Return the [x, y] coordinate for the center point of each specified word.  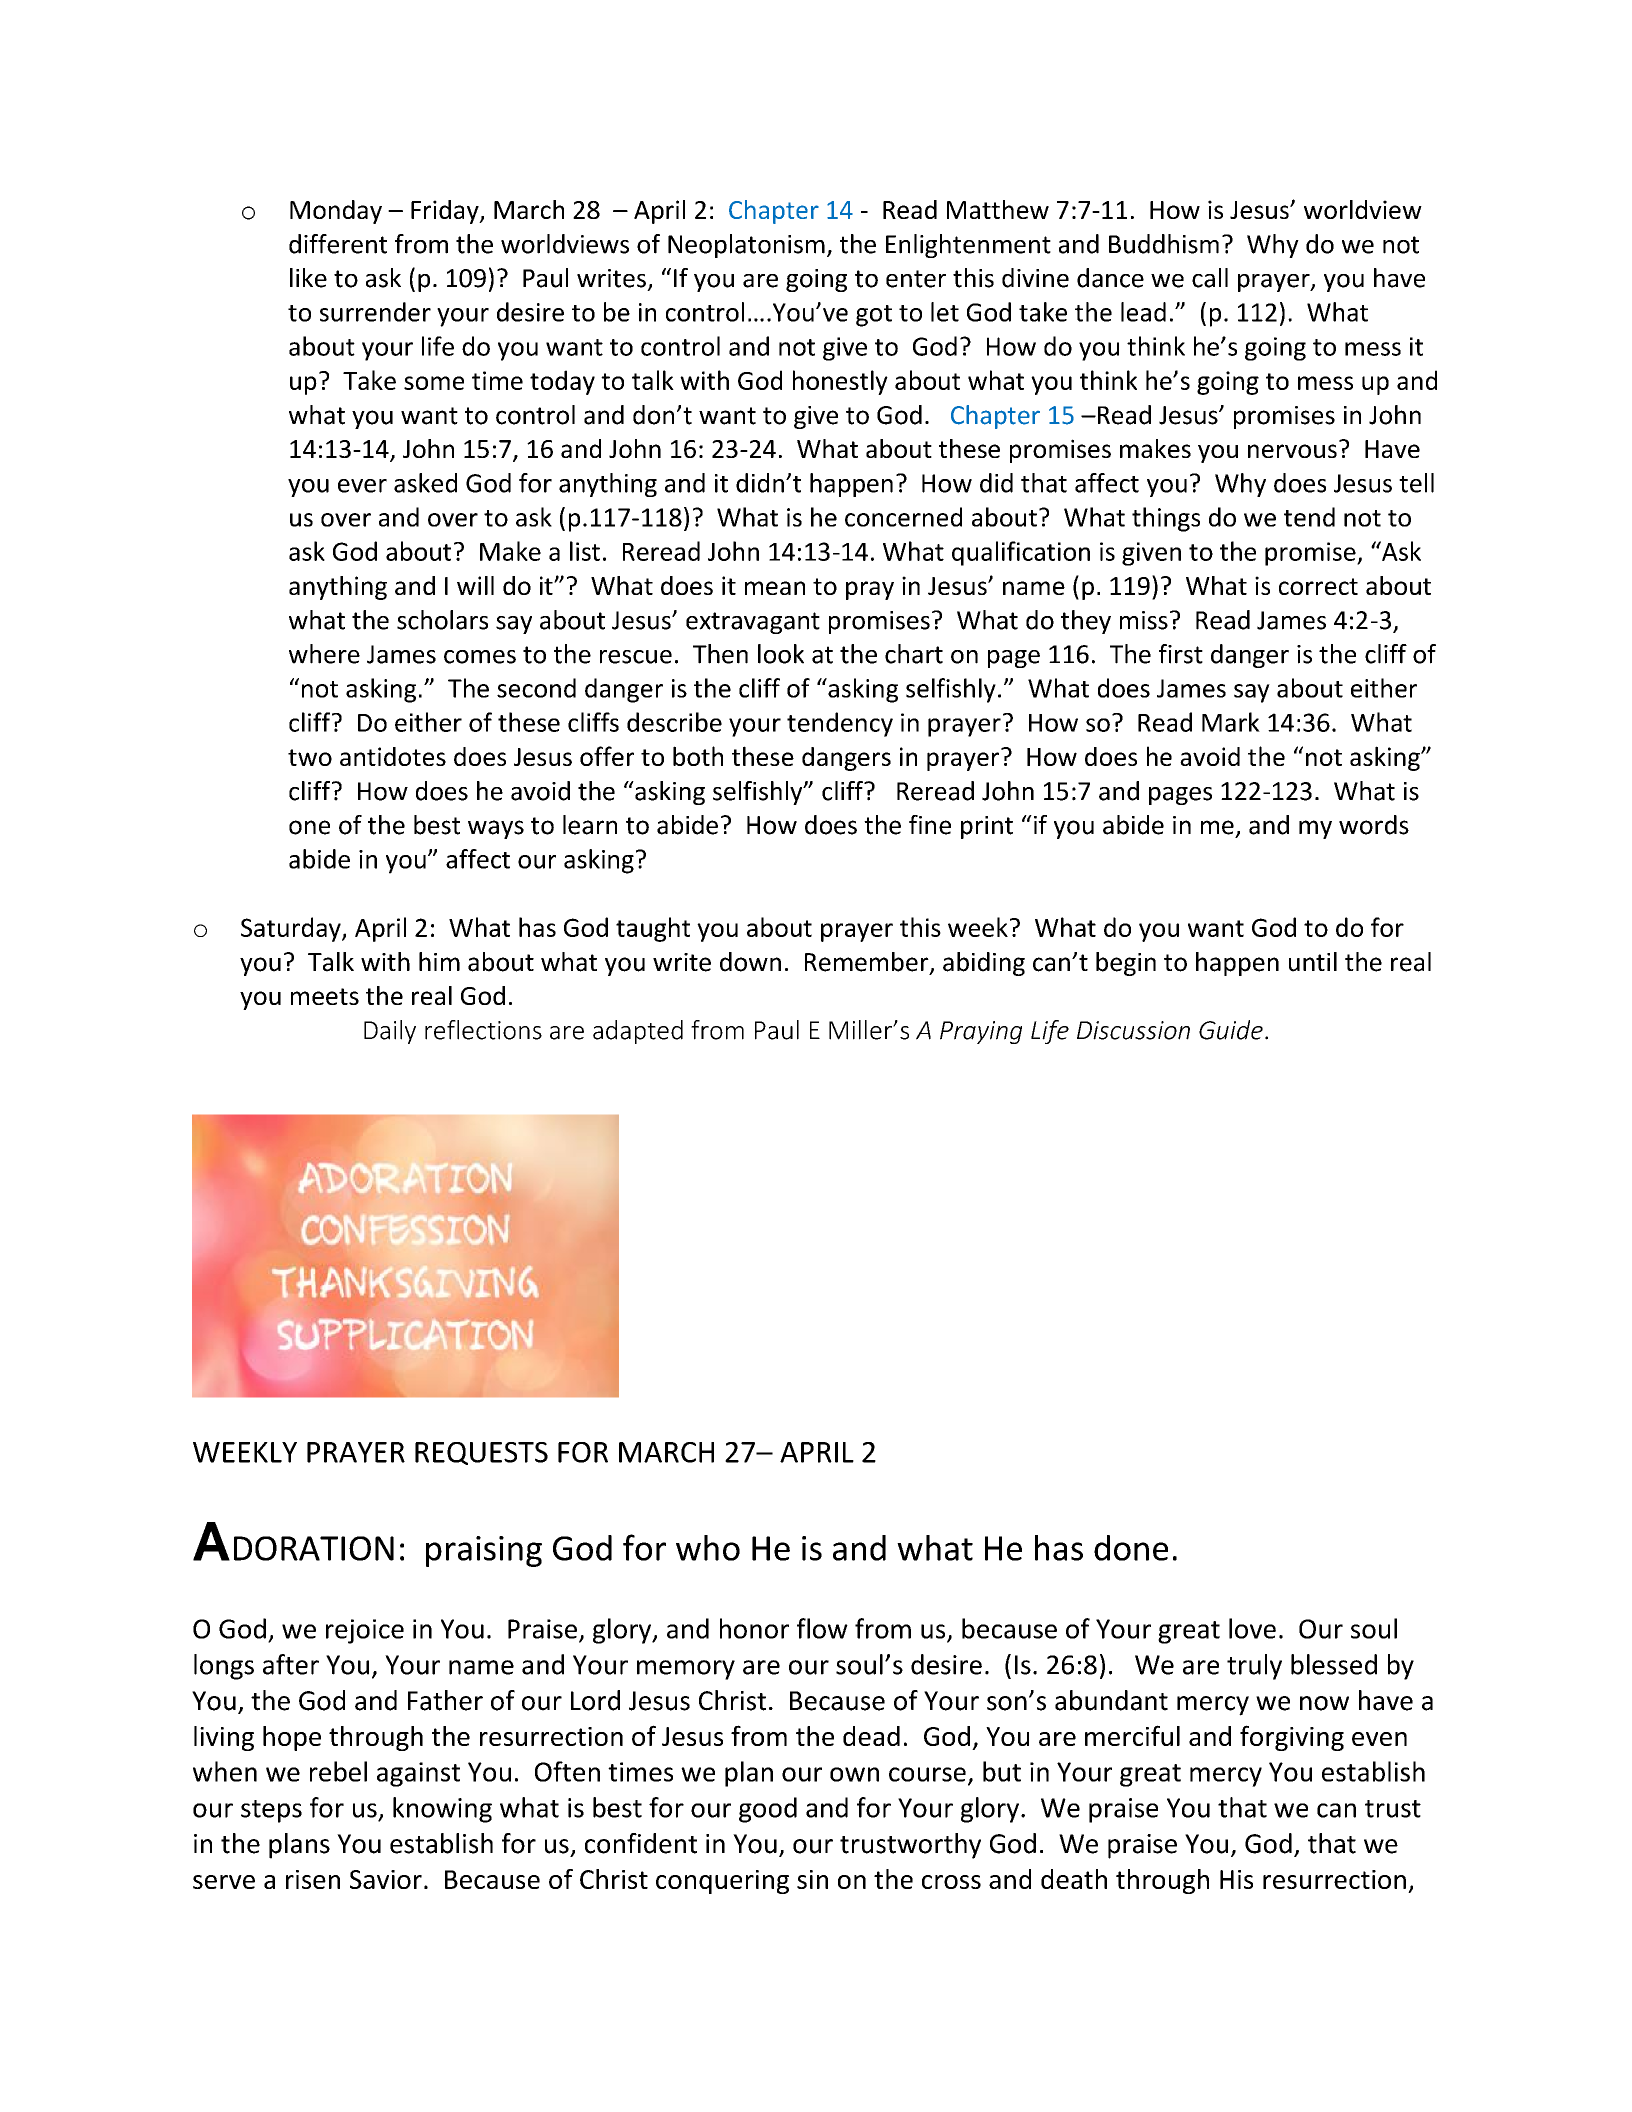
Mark [1231, 722]
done [1131, 1548]
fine [930, 825]
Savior [386, 1879]
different [338, 244]
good [768, 1810]
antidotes [393, 756]
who [708, 1548]
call [1210, 278]
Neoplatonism [746, 246]
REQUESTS [481, 1453]
